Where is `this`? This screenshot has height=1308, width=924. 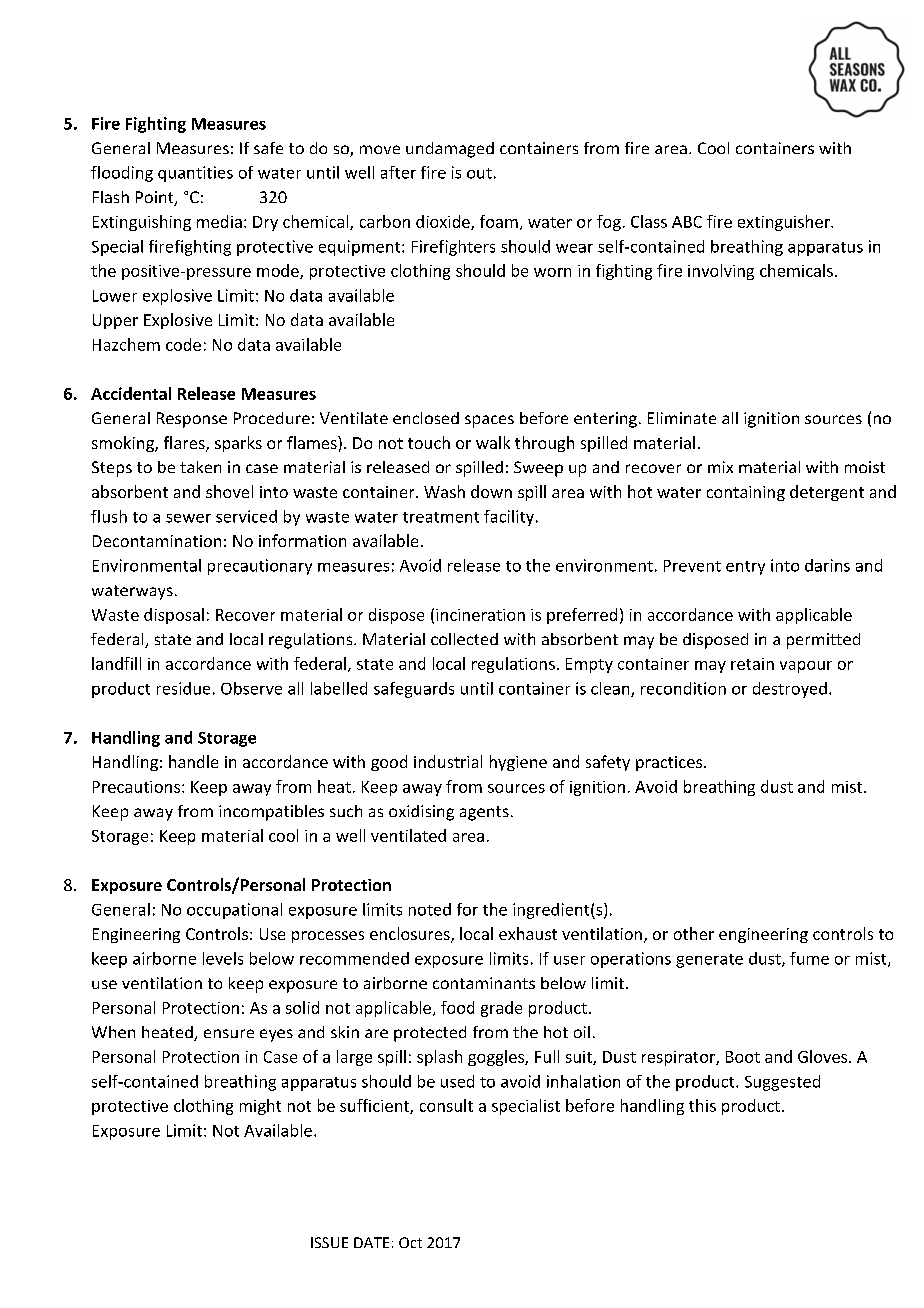
this is located at coordinates (702, 1105).
